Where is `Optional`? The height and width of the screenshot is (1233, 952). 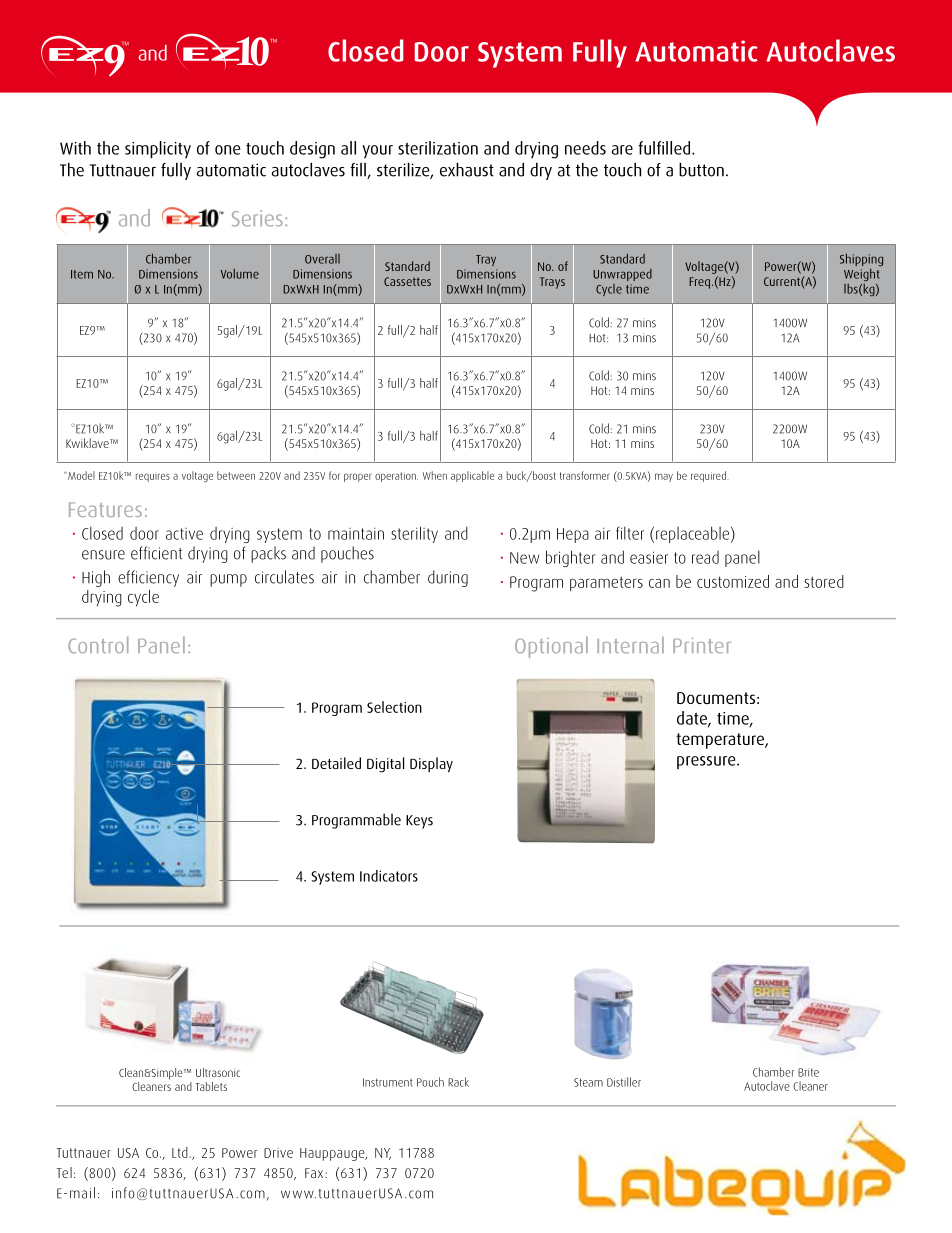
Optional is located at coordinates (551, 647).
